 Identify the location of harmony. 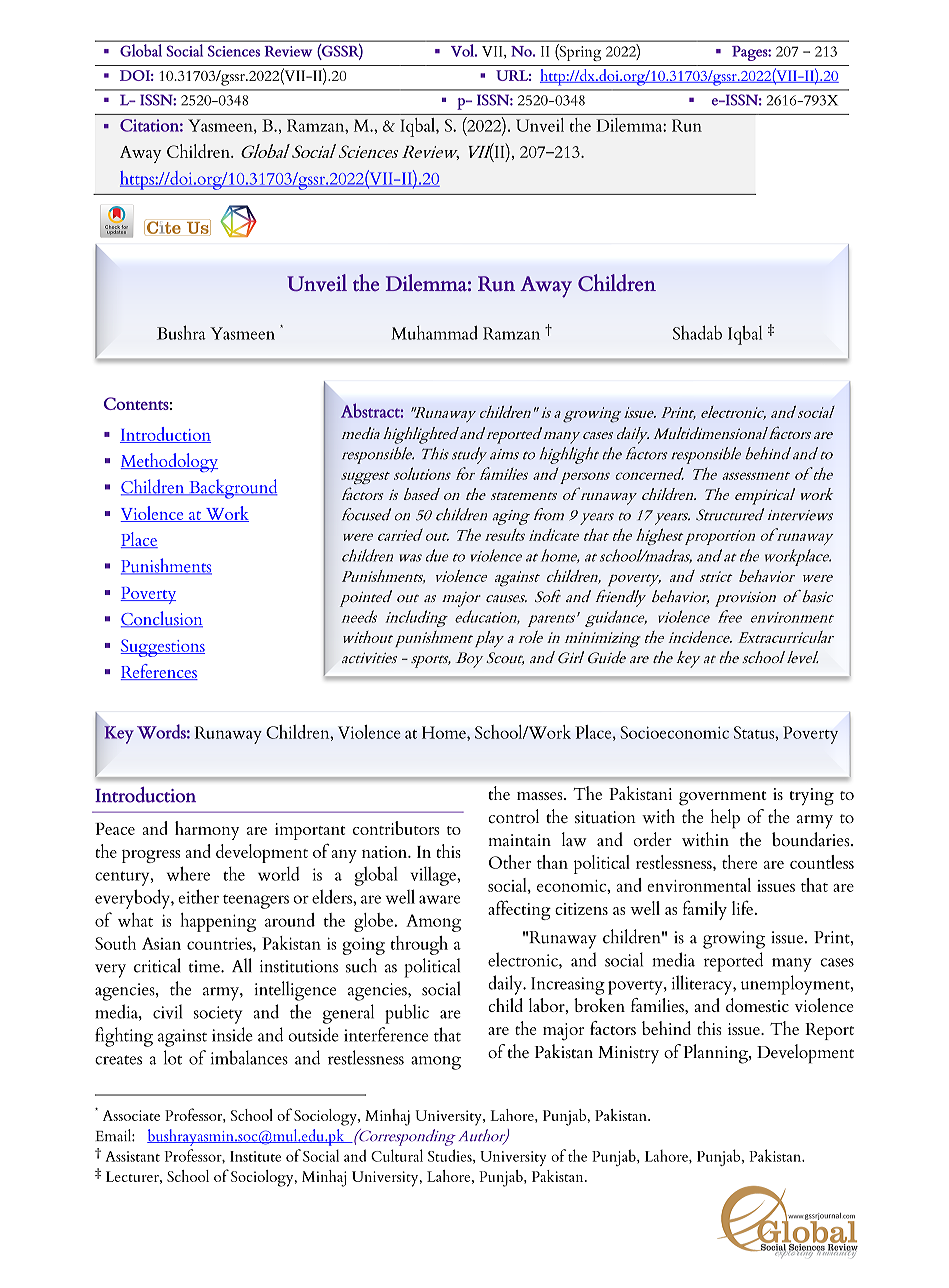
(207, 830).
